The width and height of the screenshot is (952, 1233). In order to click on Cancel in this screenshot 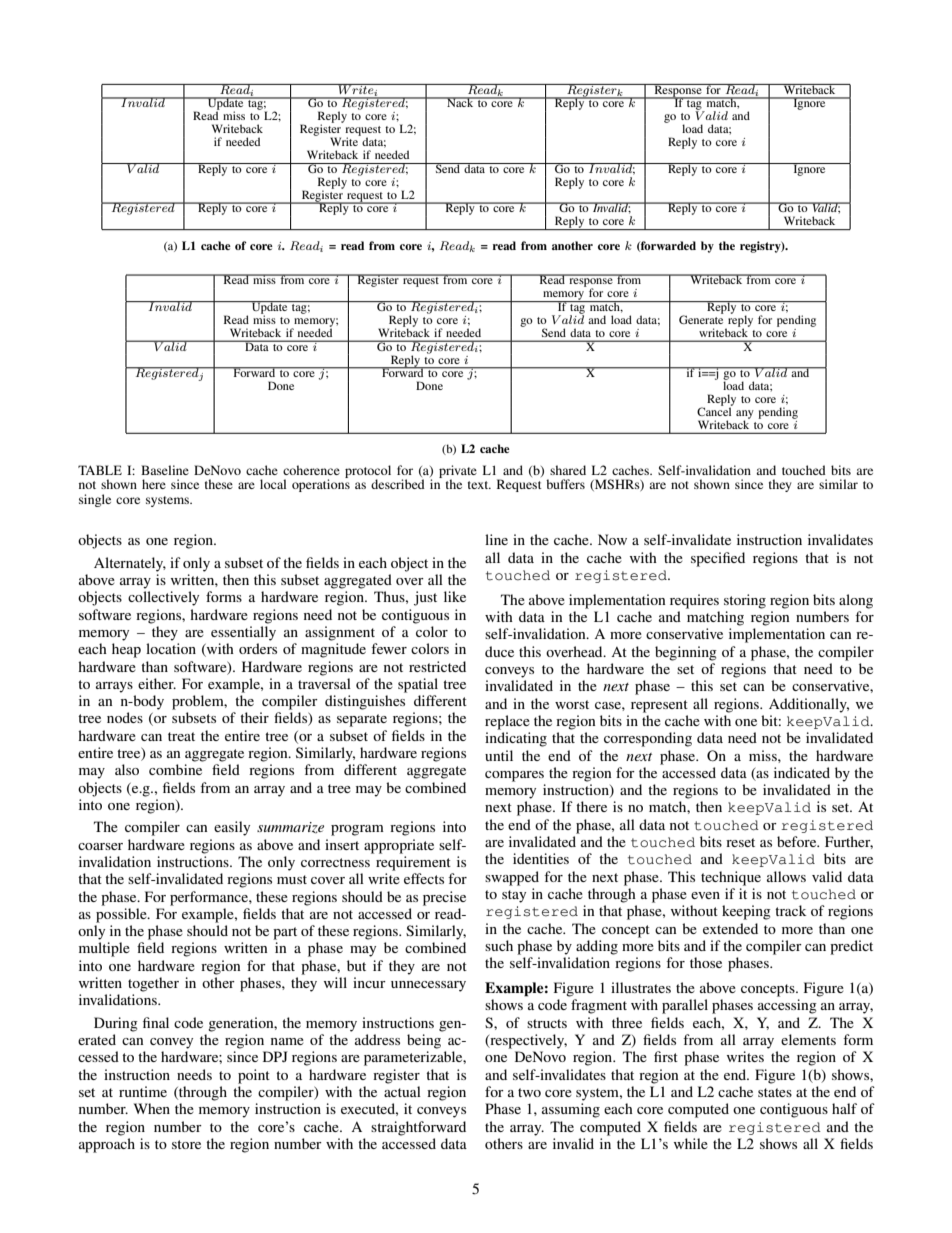, I will do `click(715, 410)`.
